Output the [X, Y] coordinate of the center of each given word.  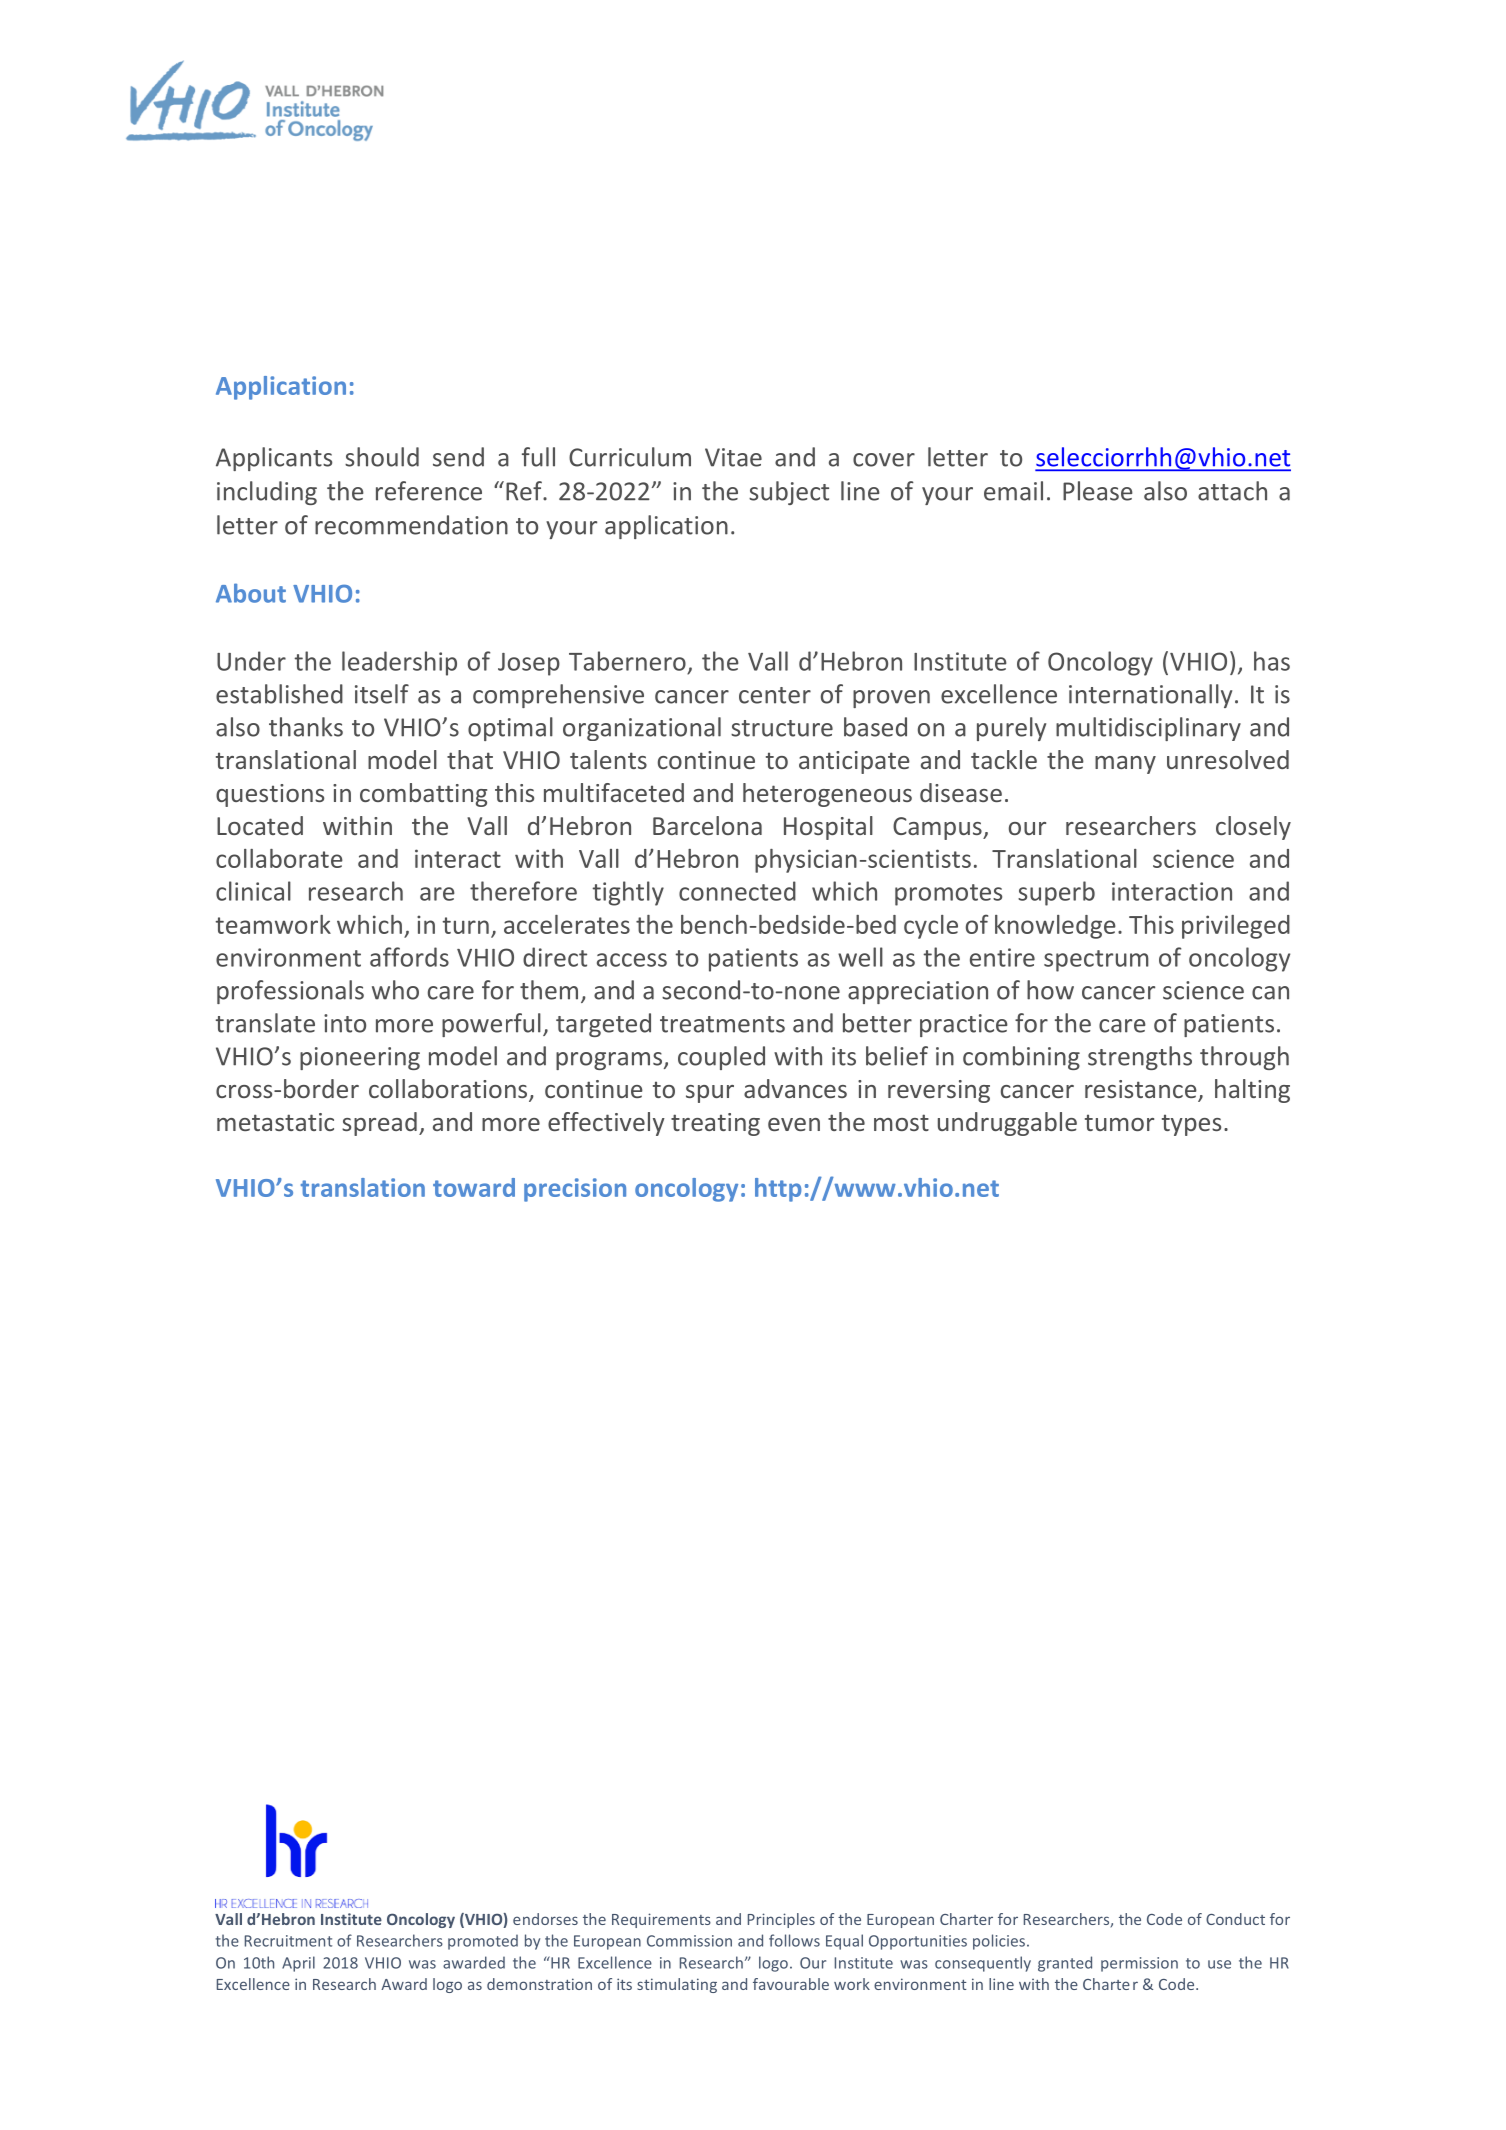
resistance [1142, 1090]
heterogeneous [827, 795]
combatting [423, 795]
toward [474, 1187]
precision [575, 1190]
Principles [781, 1920]
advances [795, 1088]
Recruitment [288, 1941]
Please [1098, 491]
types [1191, 1125]
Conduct [1235, 1919]
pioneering [360, 1058]
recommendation [411, 525]
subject [789, 493]
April [298, 1964]
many [1125, 765]
